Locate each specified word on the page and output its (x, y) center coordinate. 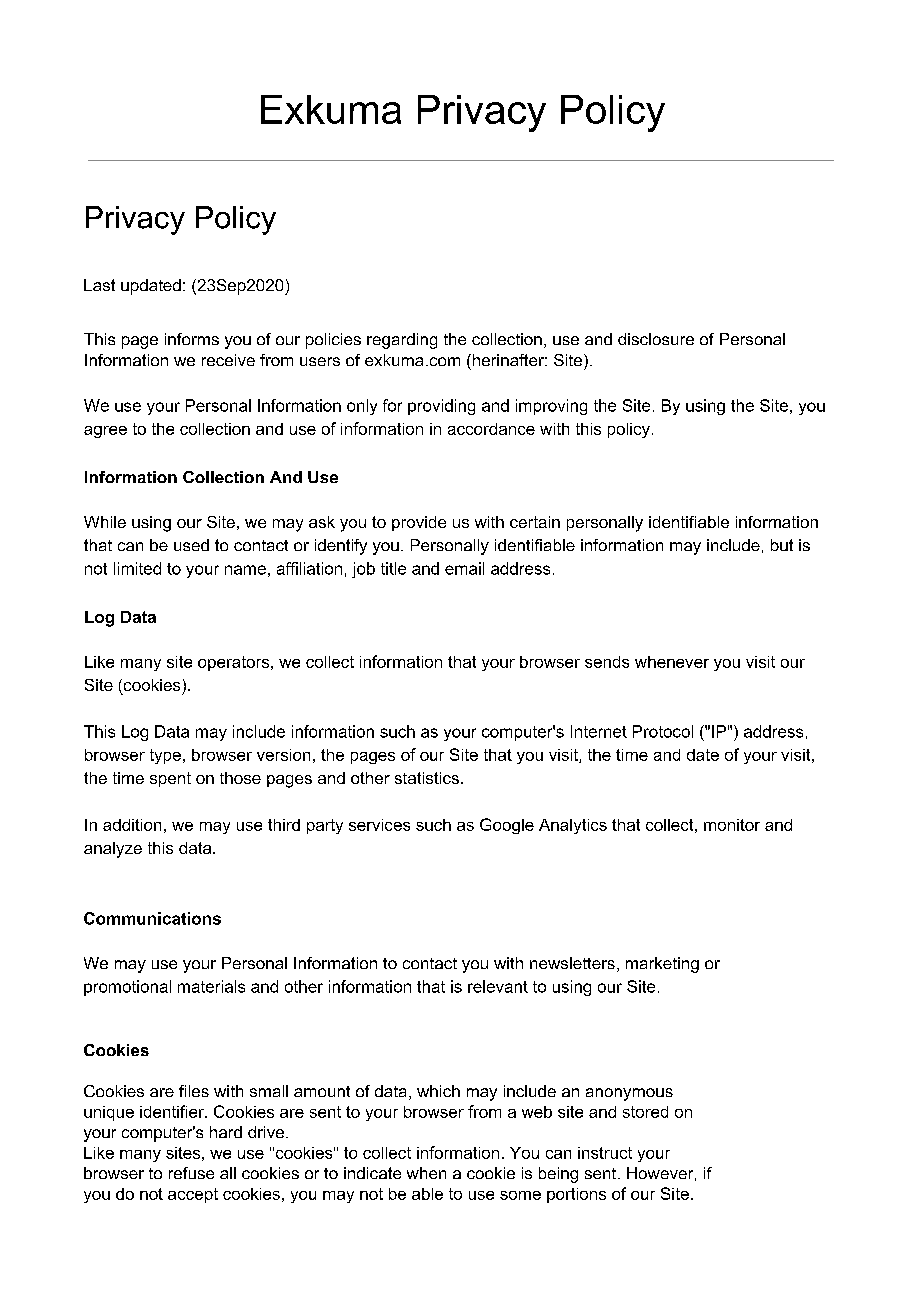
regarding (402, 341)
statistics (427, 778)
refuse (191, 1173)
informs (192, 339)
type (165, 756)
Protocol (663, 731)
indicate (372, 1173)
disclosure (656, 339)
